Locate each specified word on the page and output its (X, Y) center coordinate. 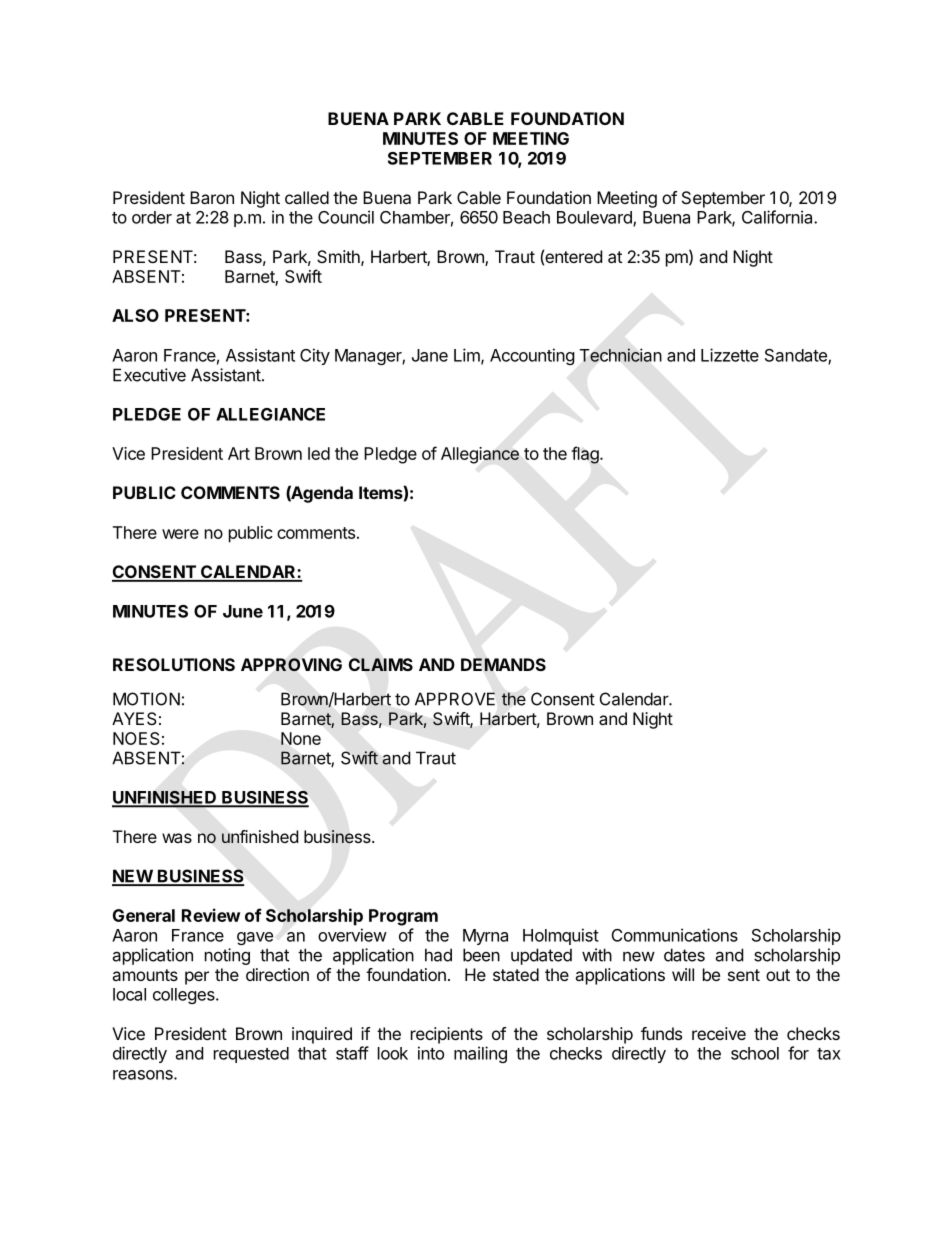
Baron (212, 197)
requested (251, 1055)
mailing (480, 1054)
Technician (621, 355)
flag (586, 455)
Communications (675, 935)
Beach (526, 217)
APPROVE (455, 699)
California (778, 217)
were (180, 534)
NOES (136, 738)
